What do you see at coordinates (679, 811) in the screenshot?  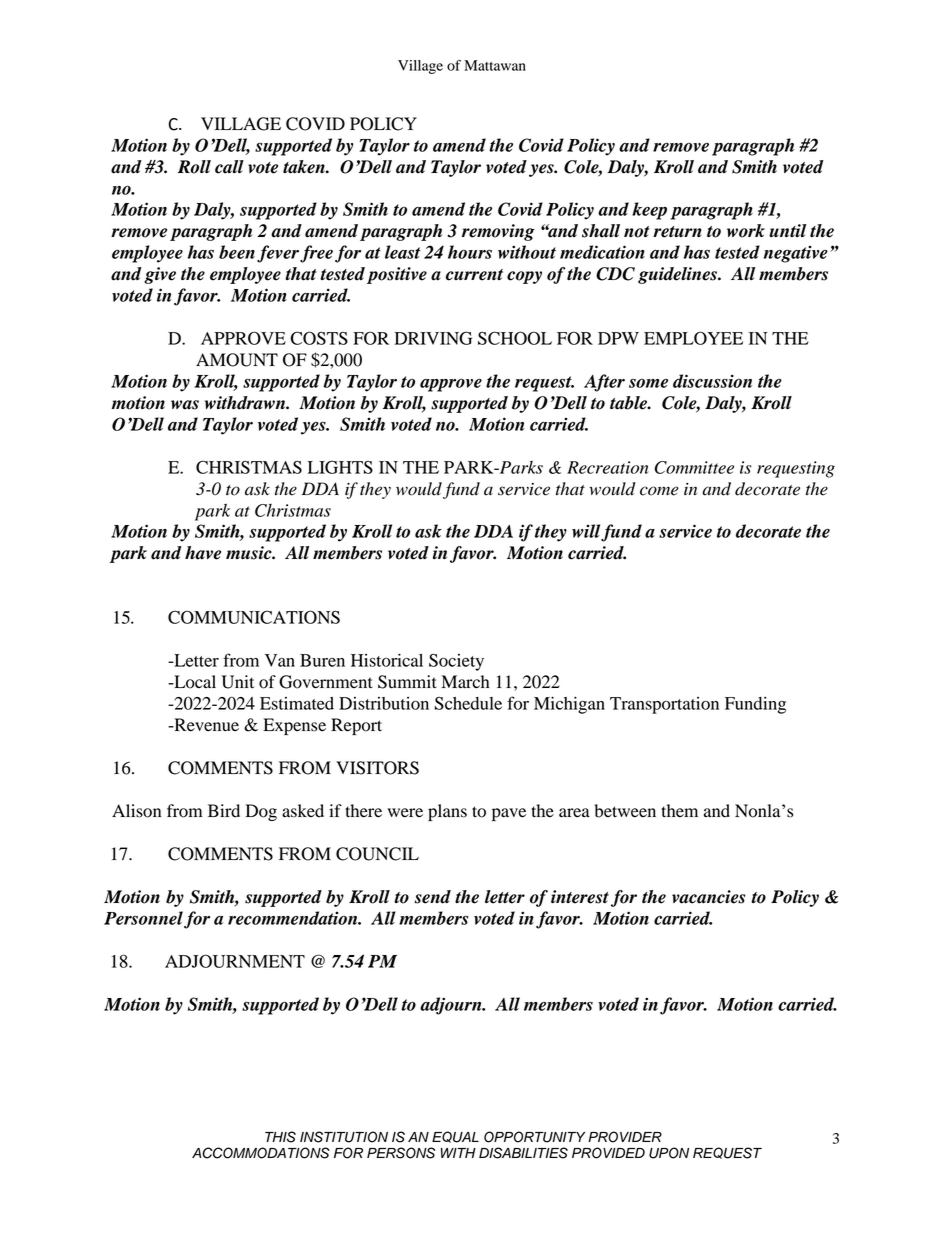 I see `them` at bounding box center [679, 811].
